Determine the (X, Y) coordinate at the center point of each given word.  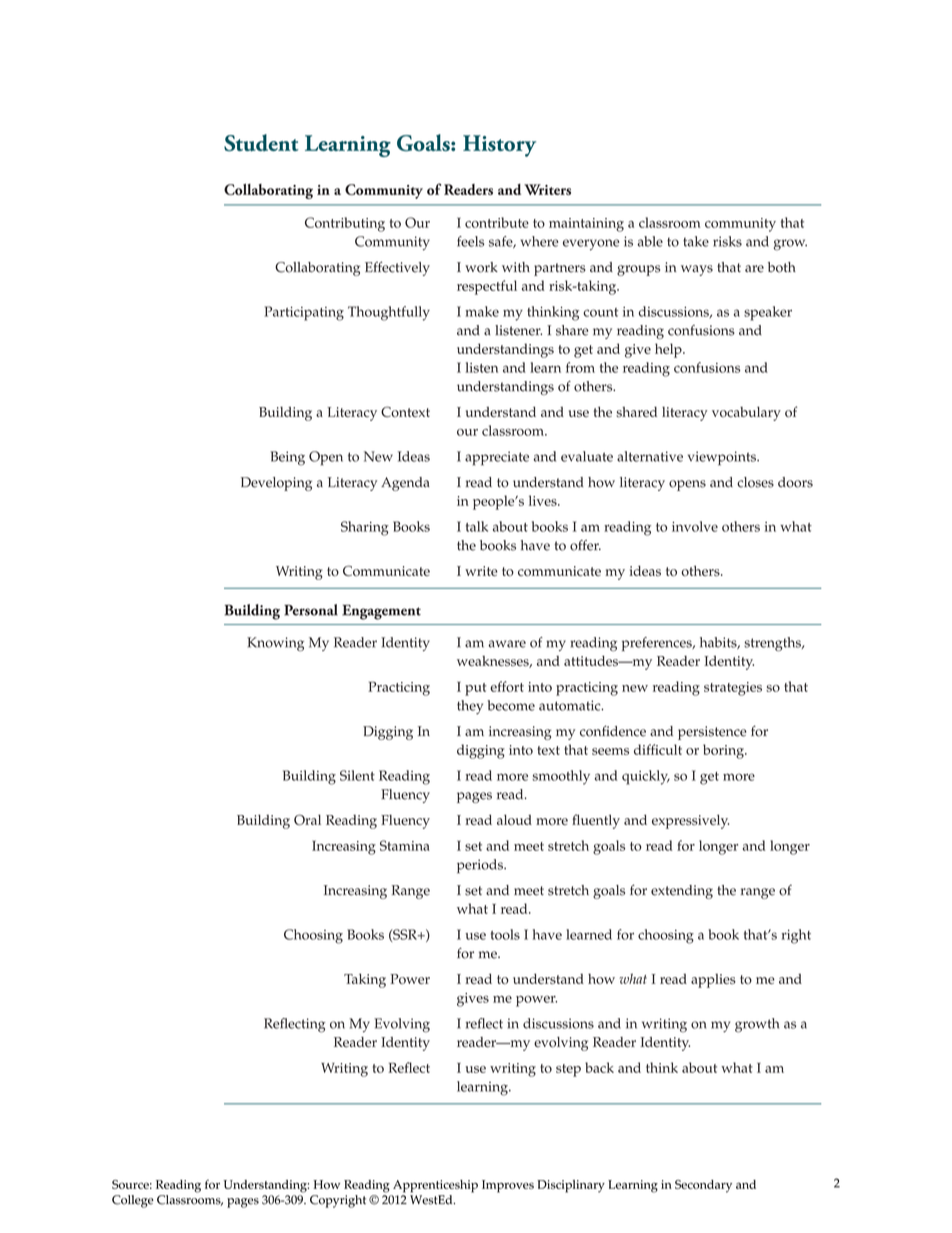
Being (287, 458)
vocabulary (746, 414)
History (499, 146)
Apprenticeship (435, 1186)
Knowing (275, 644)
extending (682, 892)
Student (261, 143)
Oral (307, 819)
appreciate (497, 458)
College (133, 1201)
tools (505, 934)
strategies (733, 689)
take (696, 241)
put (476, 689)
